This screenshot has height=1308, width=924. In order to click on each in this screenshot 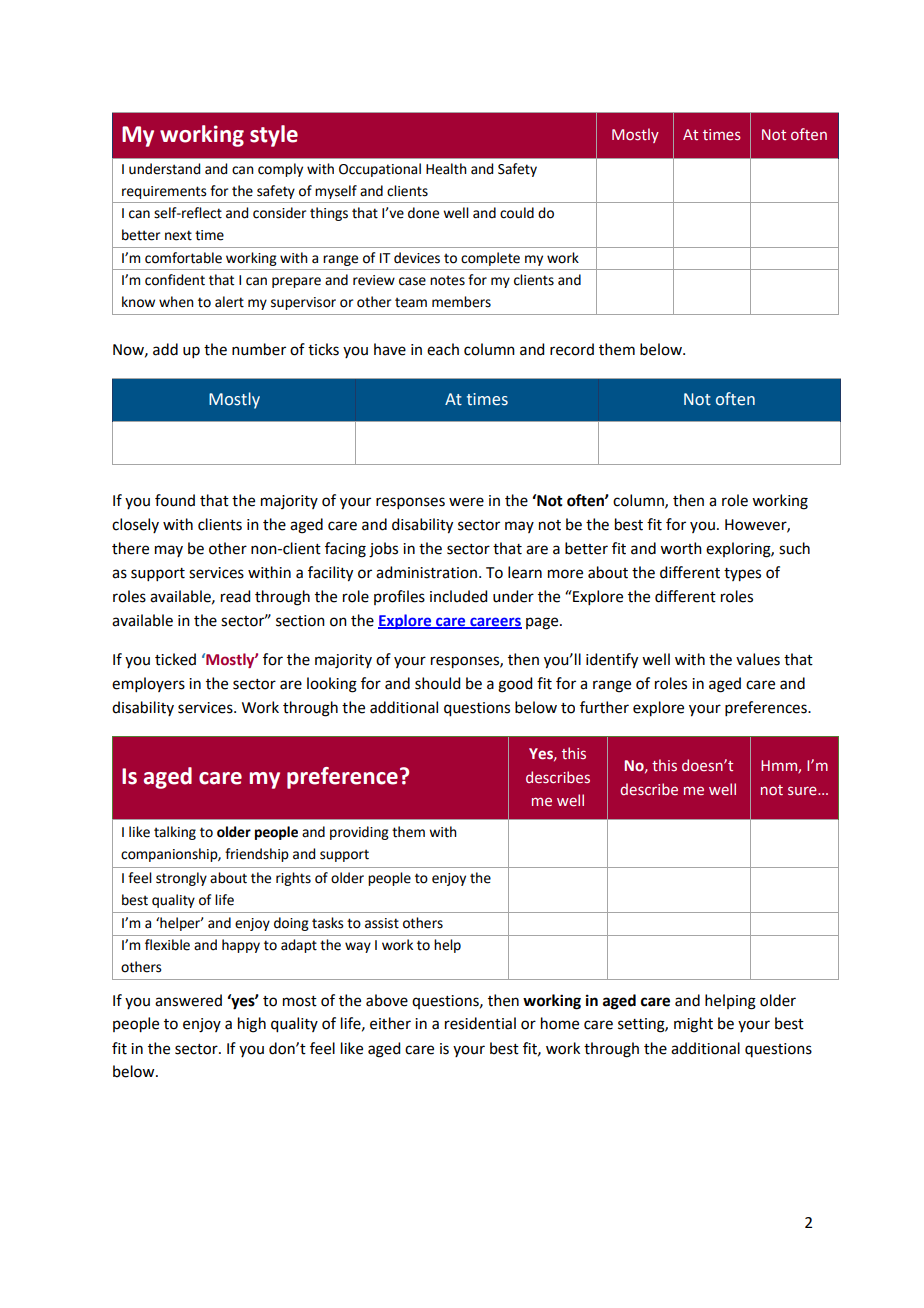, I will do `click(443, 349)`.
